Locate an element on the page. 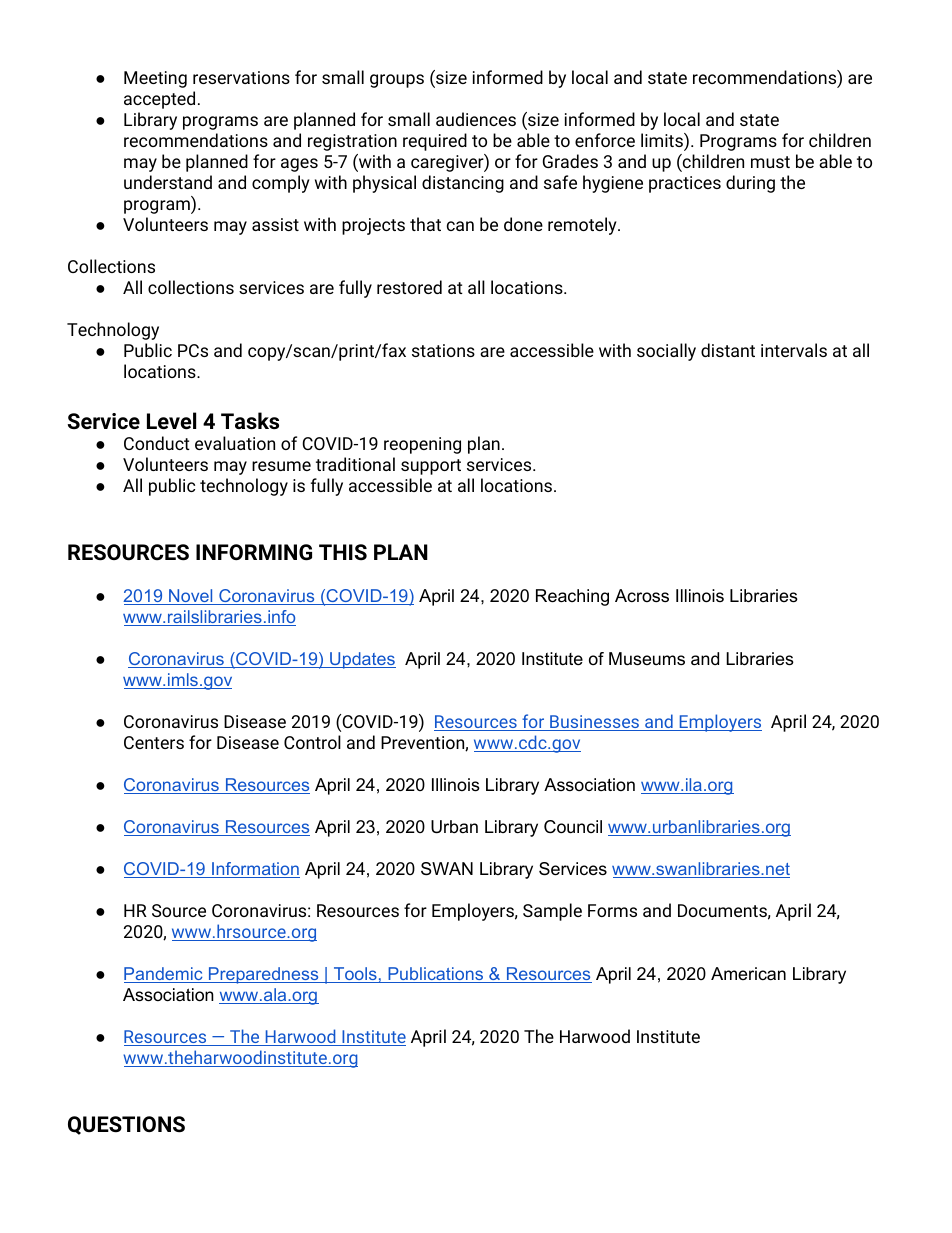 The image size is (952, 1233). Reaching is located at coordinates (572, 597).
